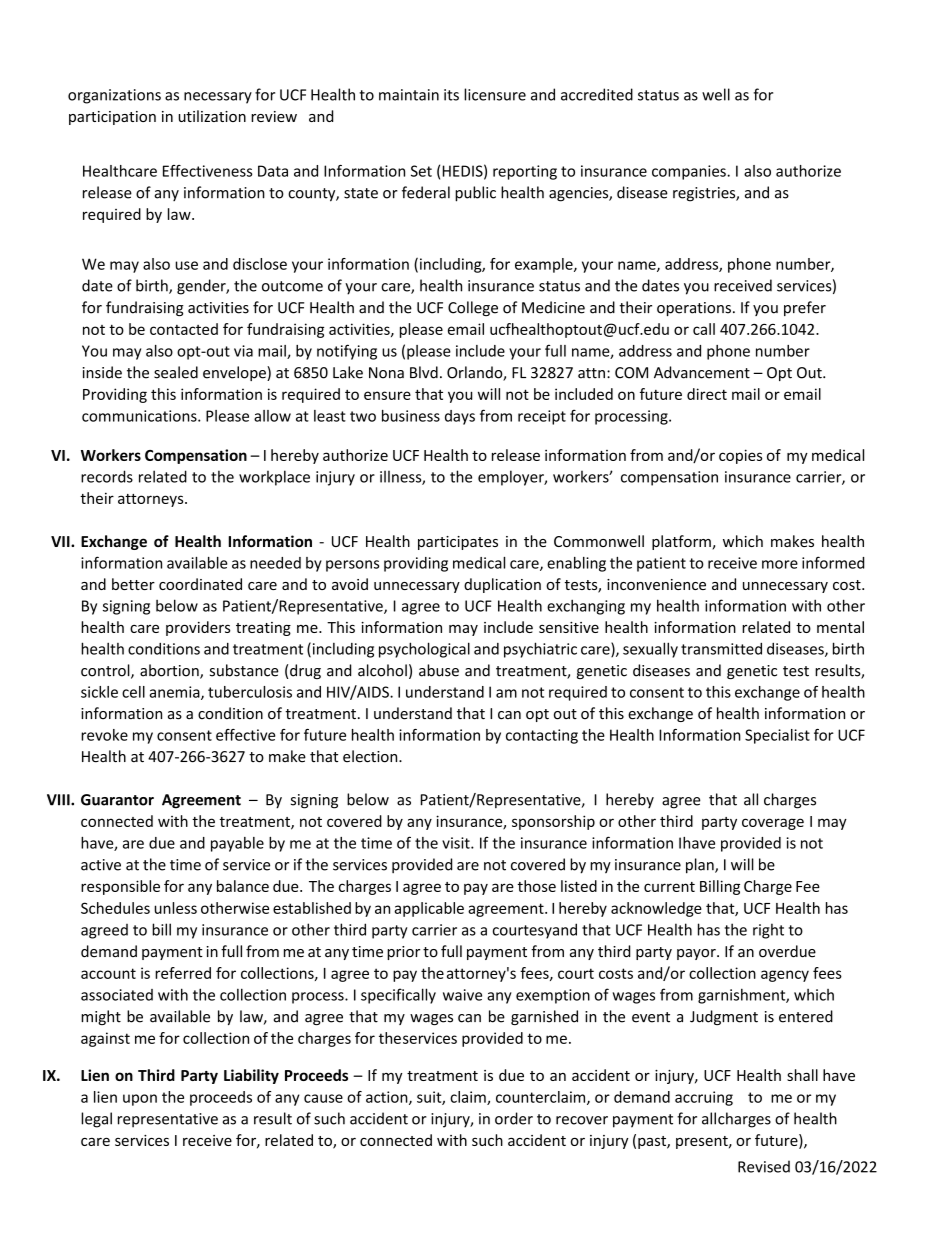 The image size is (952, 1233). What do you see at coordinates (140, 1100) in the screenshot?
I see `upon` at bounding box center [140, 1100].
